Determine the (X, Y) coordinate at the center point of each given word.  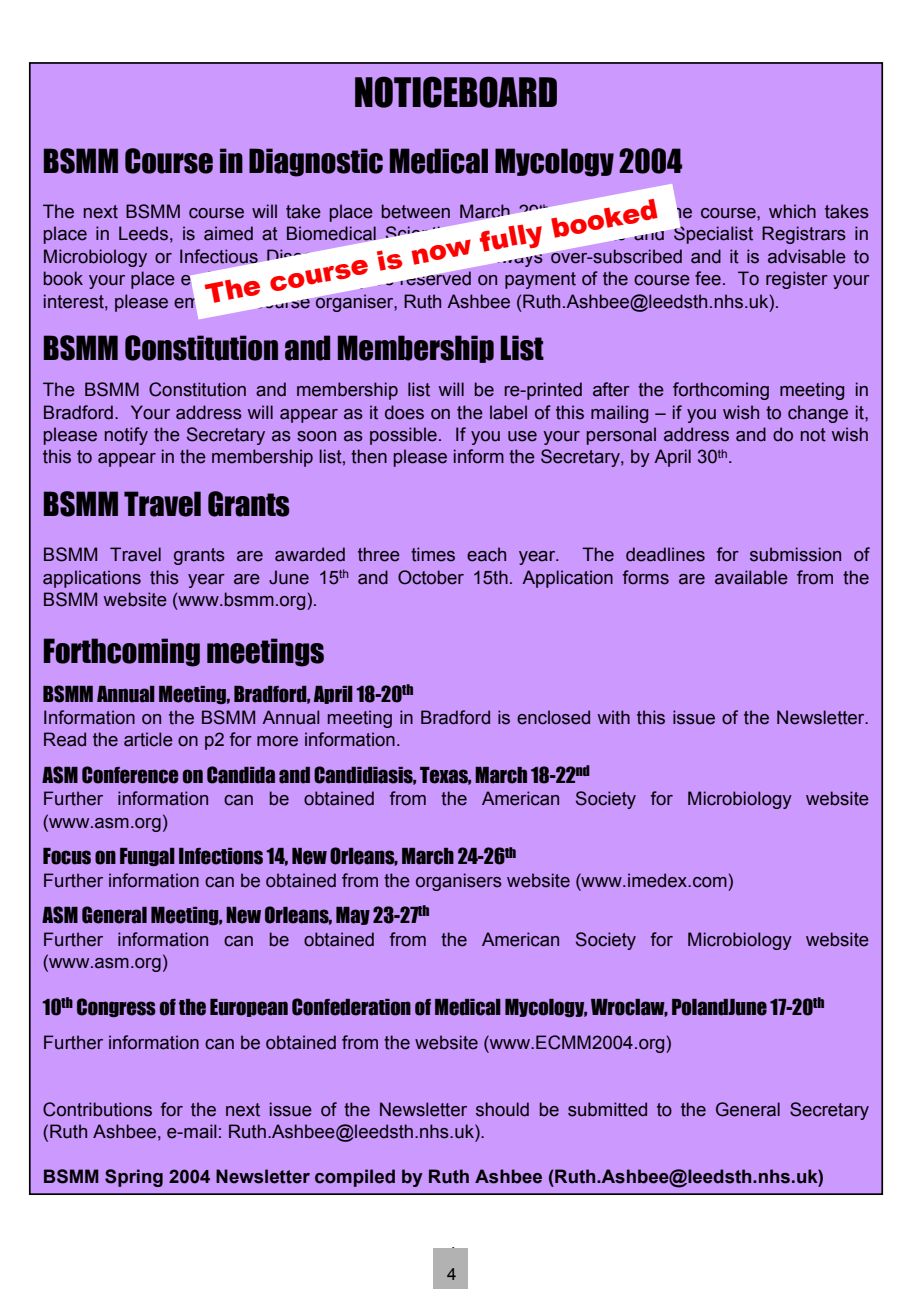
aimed (228, 233)
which (792, 211)
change (818, 414)
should (502, 1109)
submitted (607, 1109)
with (614, 717)
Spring (134, 1178)
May (353, 916)
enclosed (553, 717)
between (416, 211)
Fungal (147, 857)
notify (126, 436)
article (148, 739)
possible (403, 436)
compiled (355, 1178)
